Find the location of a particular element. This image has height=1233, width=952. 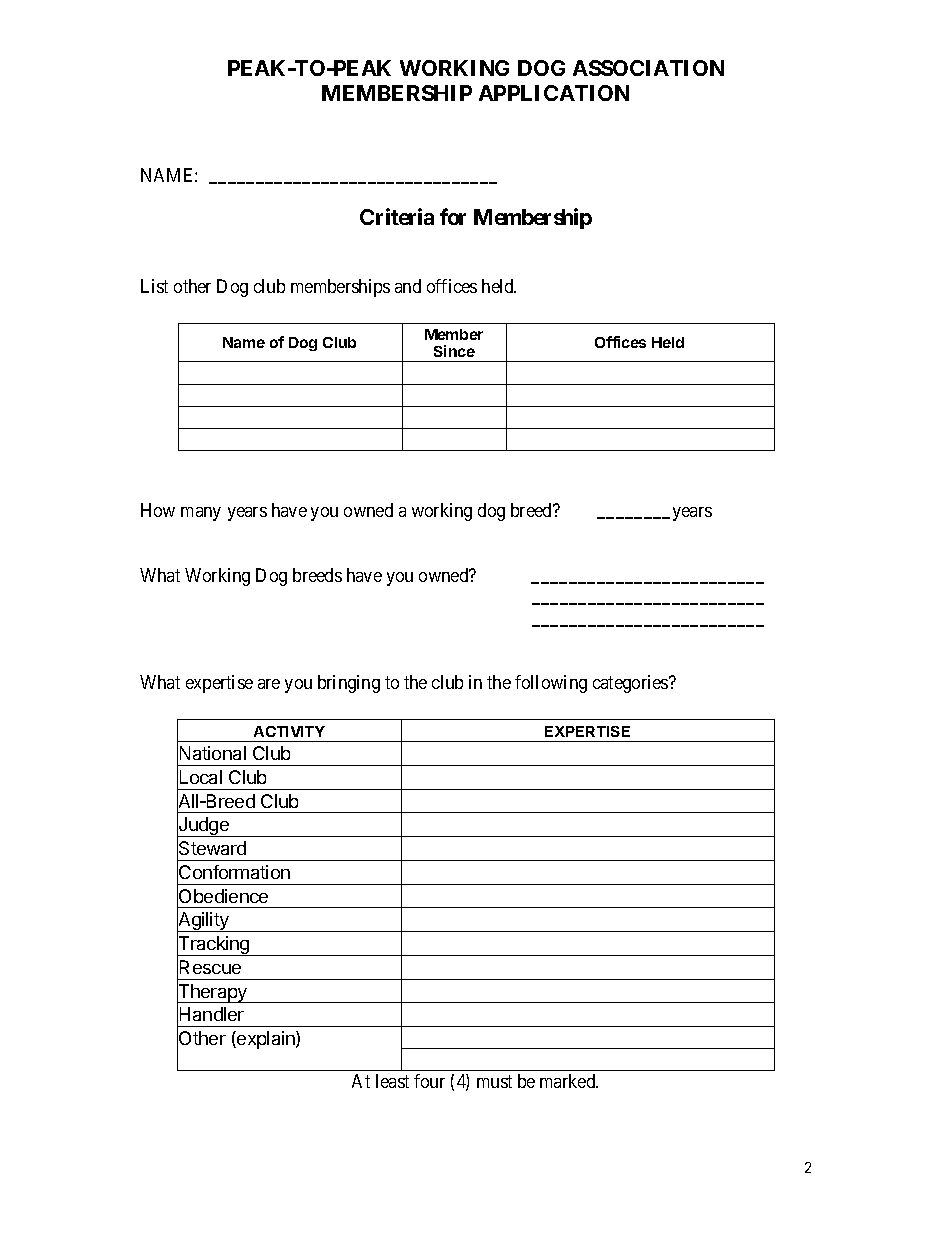

APPLICATION is located at coordinates (554, 93).
